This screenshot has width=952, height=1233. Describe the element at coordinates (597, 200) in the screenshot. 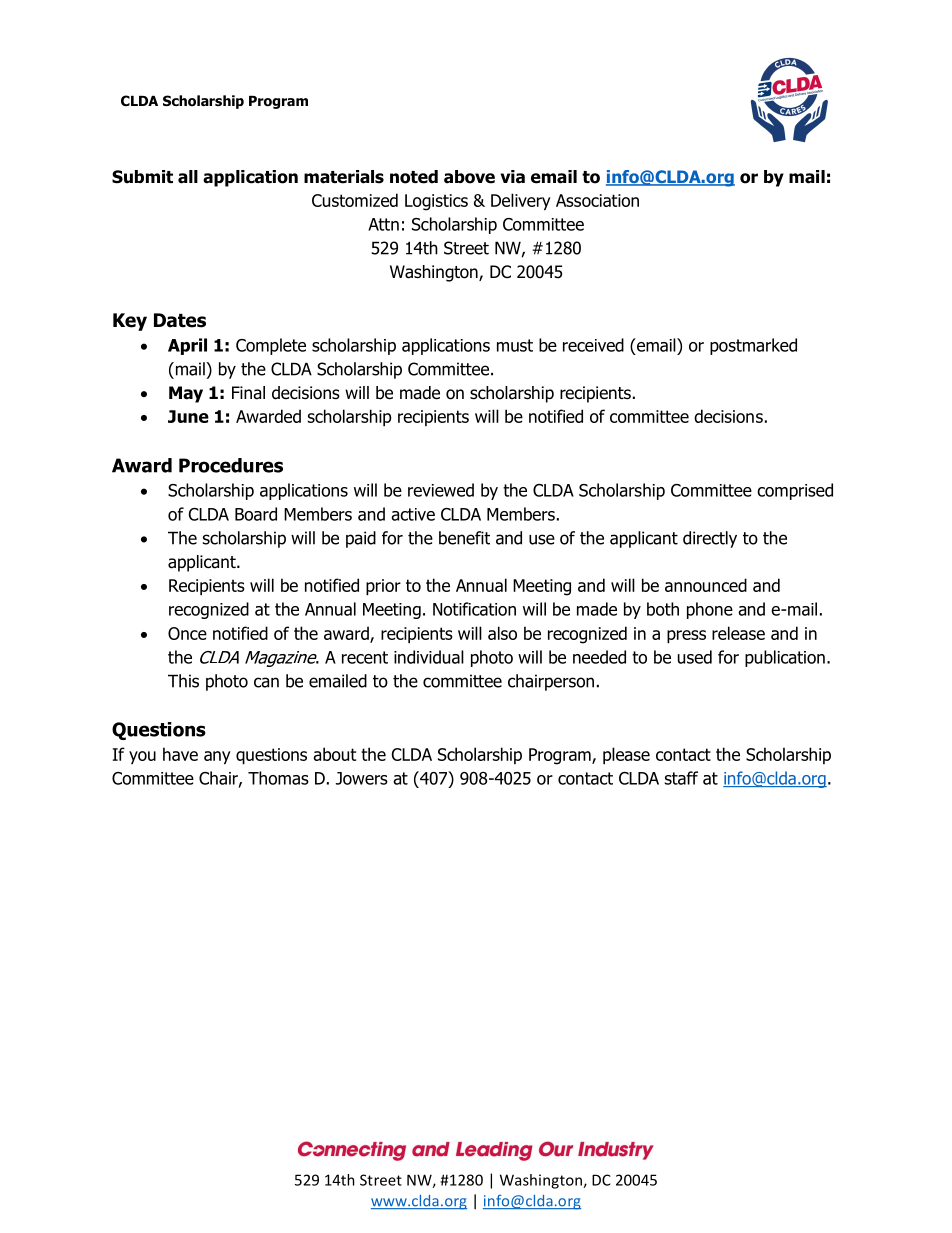

I see `Association` at that location.
